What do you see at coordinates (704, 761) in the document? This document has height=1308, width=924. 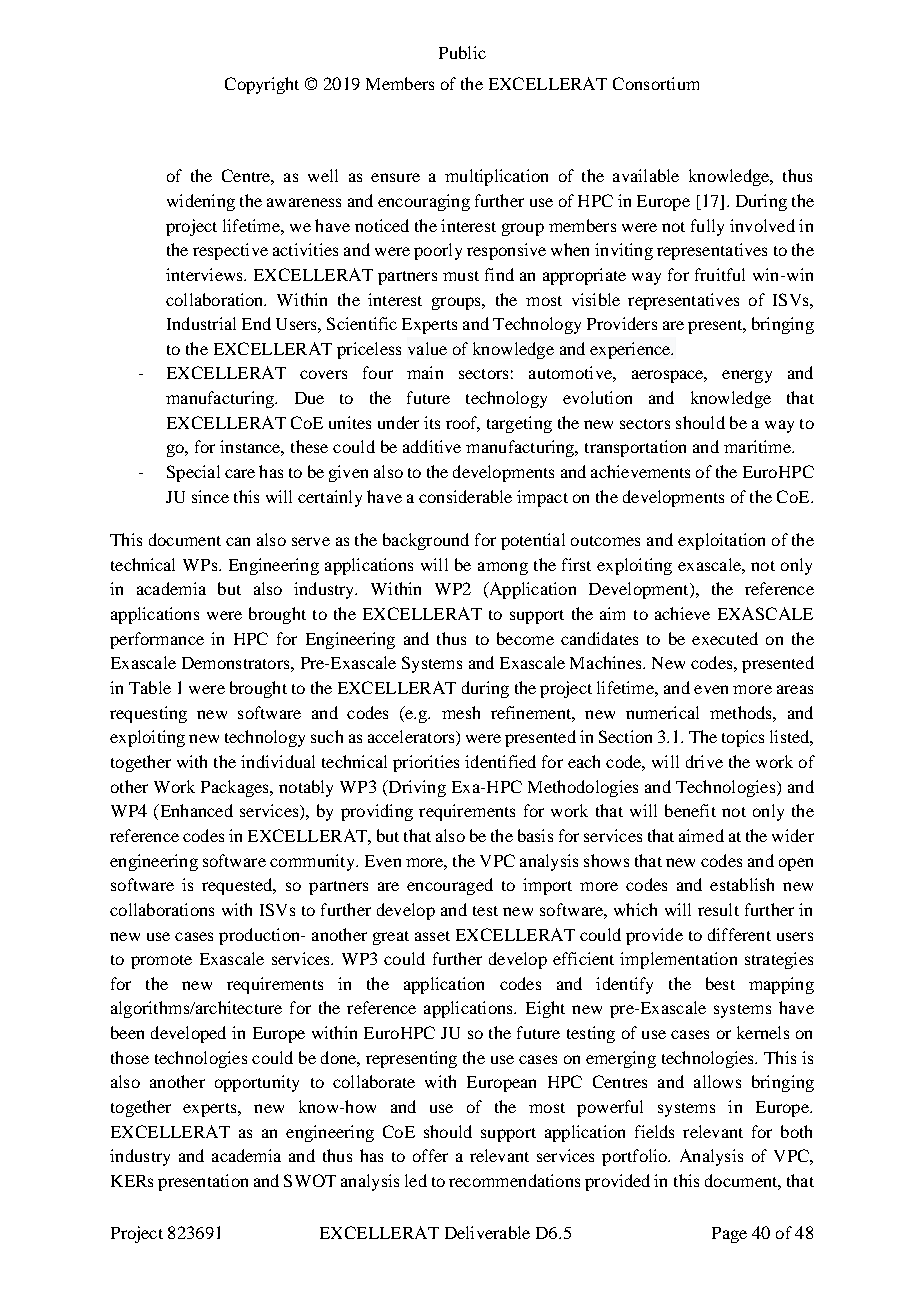 I see `drive` at bounding box center [704, 761].
